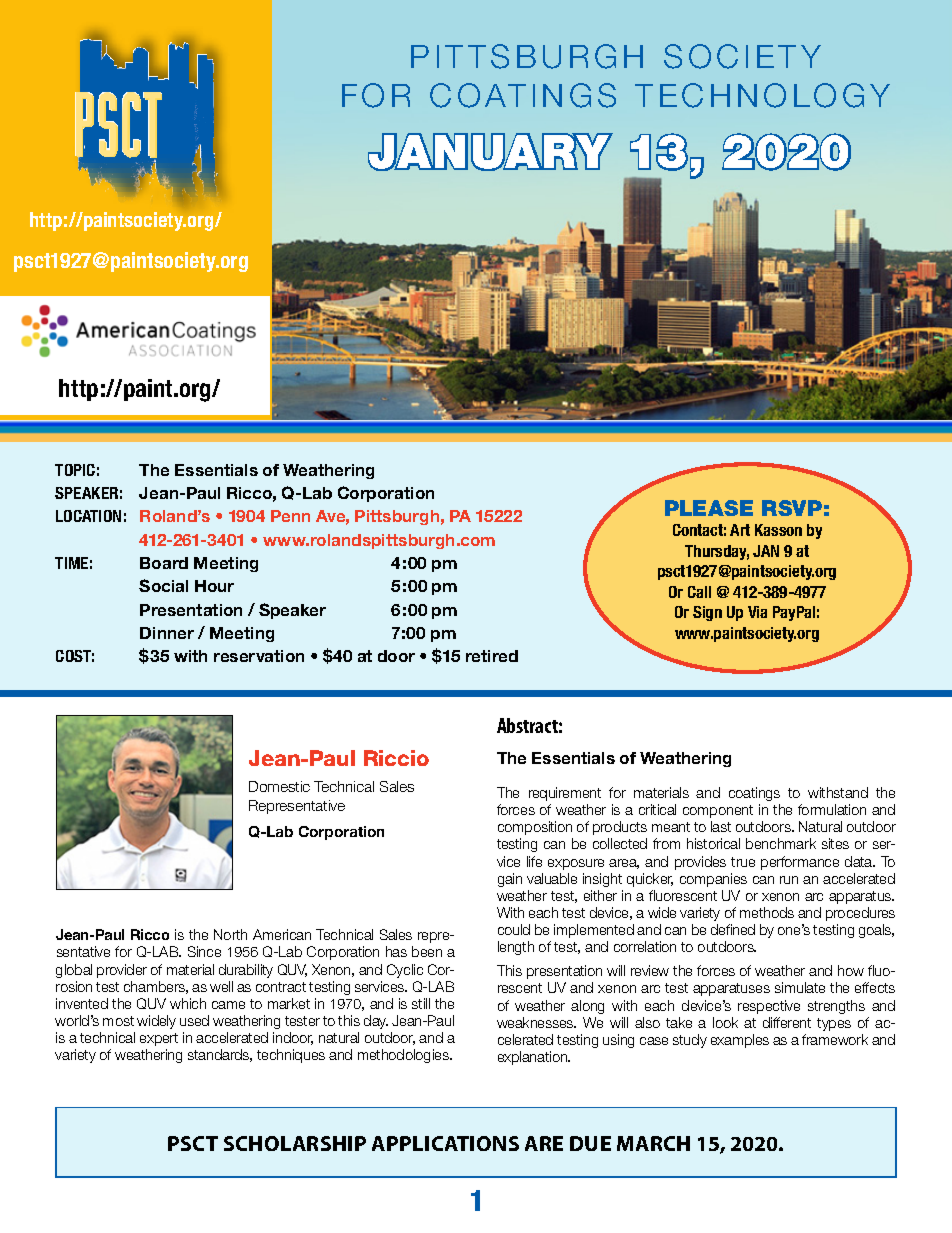 The height and width of the document is (1233, 952). I want to click on run, so click(789, 880).
